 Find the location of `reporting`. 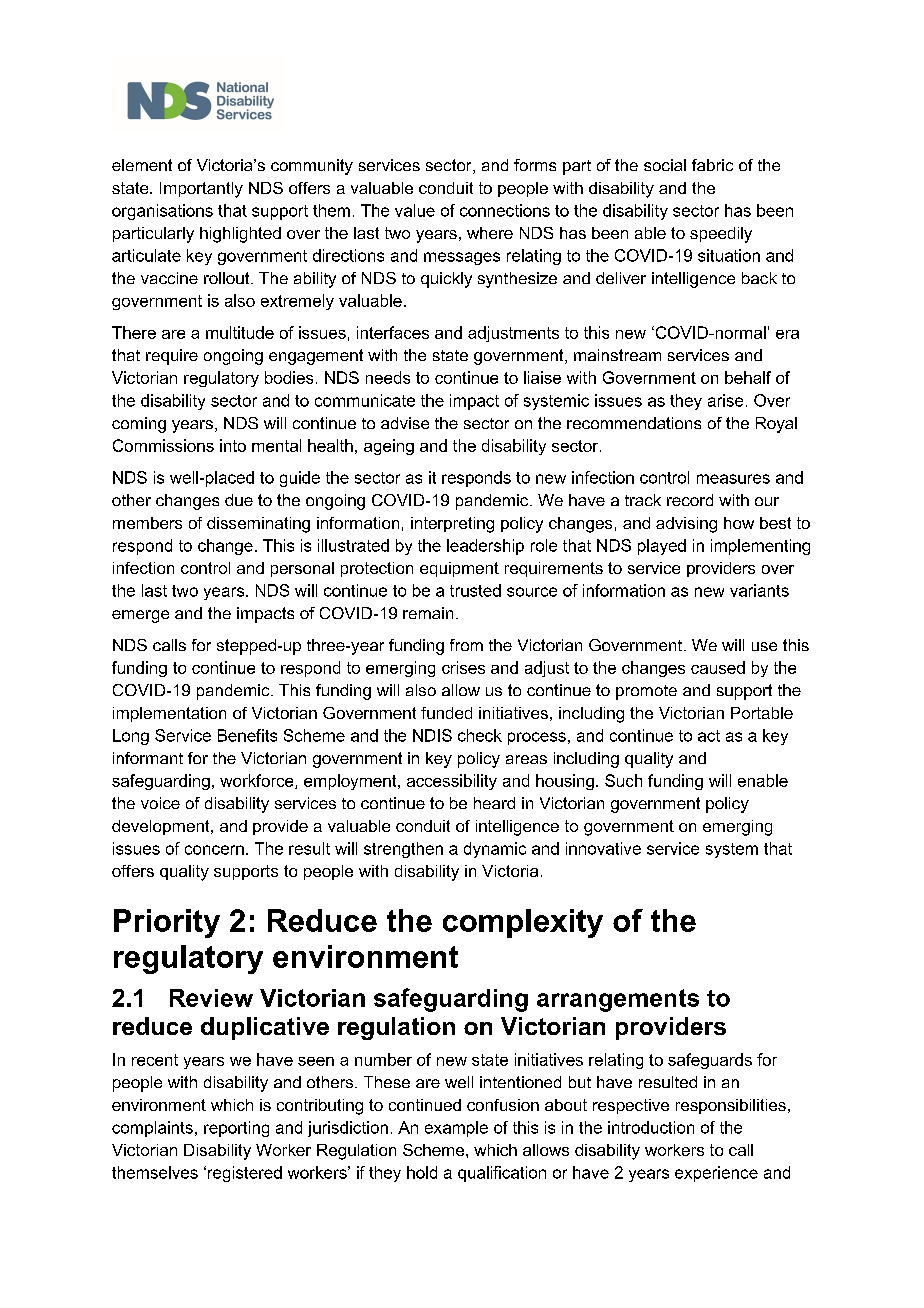

reporting is located at coordinates (236, 1129).
